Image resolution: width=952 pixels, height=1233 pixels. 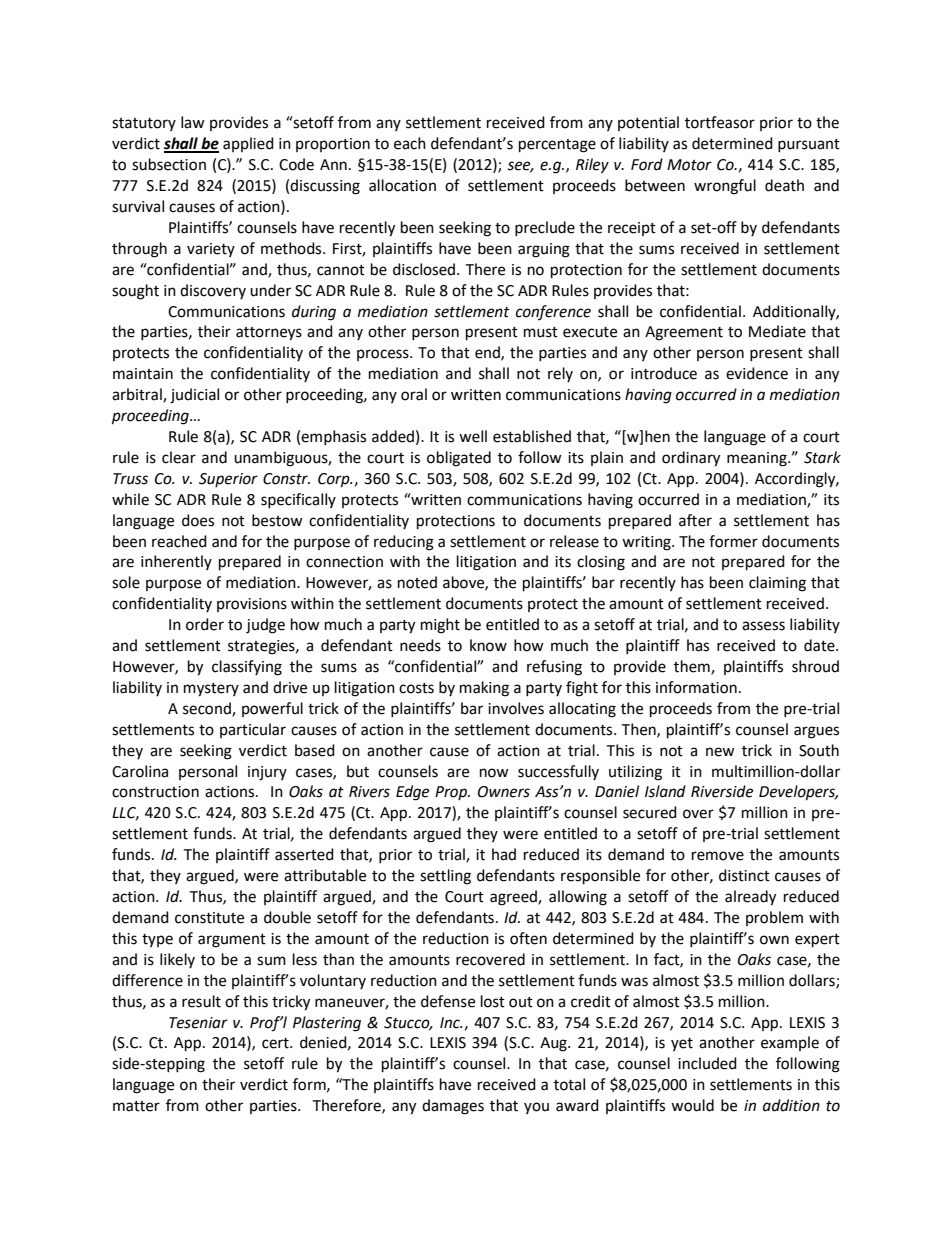 I want to click on new, so click(x=720, y=752).
